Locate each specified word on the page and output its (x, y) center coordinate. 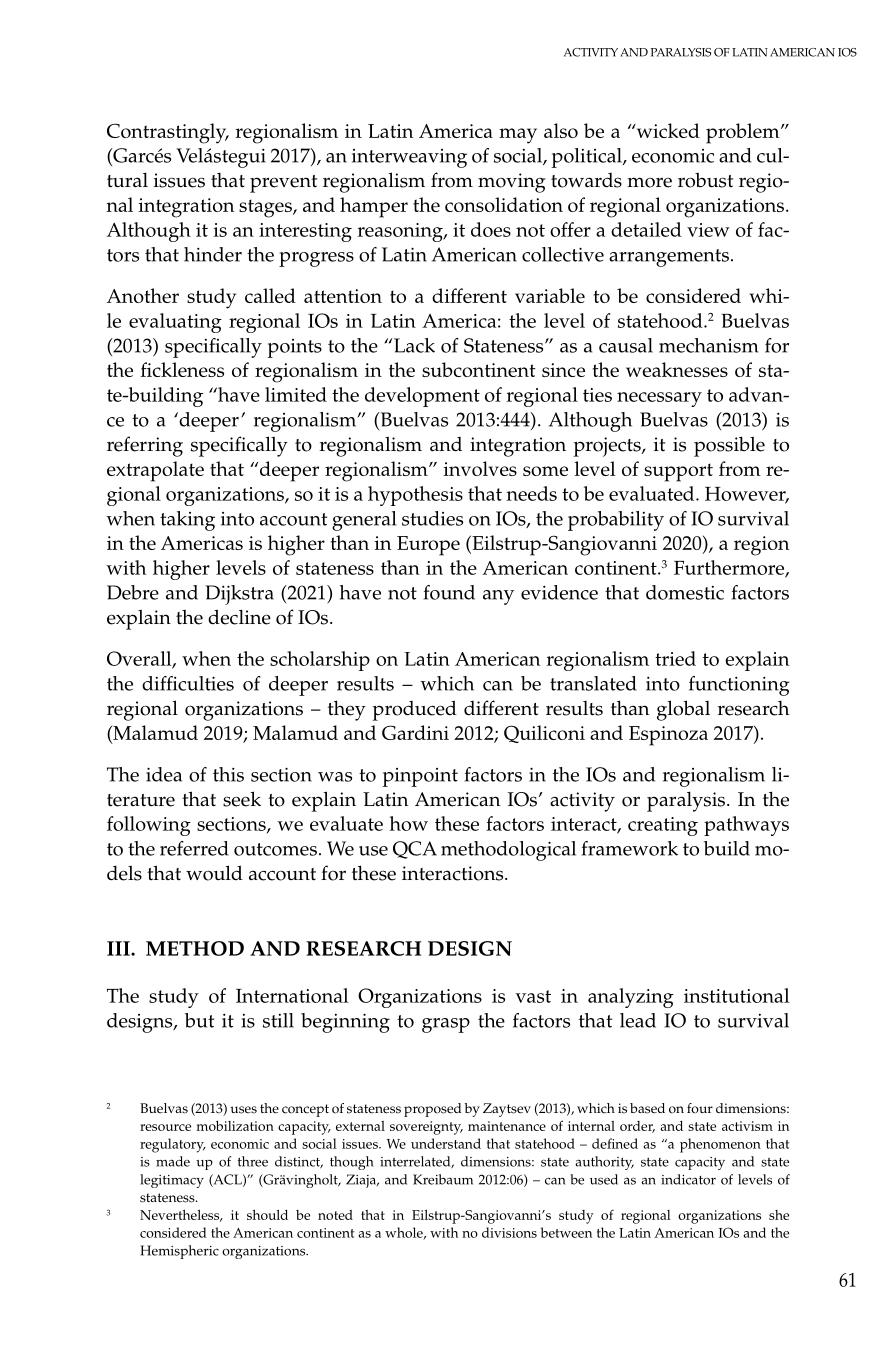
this (228, 774)
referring (145, 446)
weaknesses (677, 369)
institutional (737, 995)
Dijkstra (239, 595)
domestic (685, 592)
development (422, 397)
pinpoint (420, 777)
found (449, 592)
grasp (446, 1025)
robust (705, 180)
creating (663, 826)
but (199, 1020)
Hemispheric (179, 1252)
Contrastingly (168, 133)
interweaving (409, 158)
